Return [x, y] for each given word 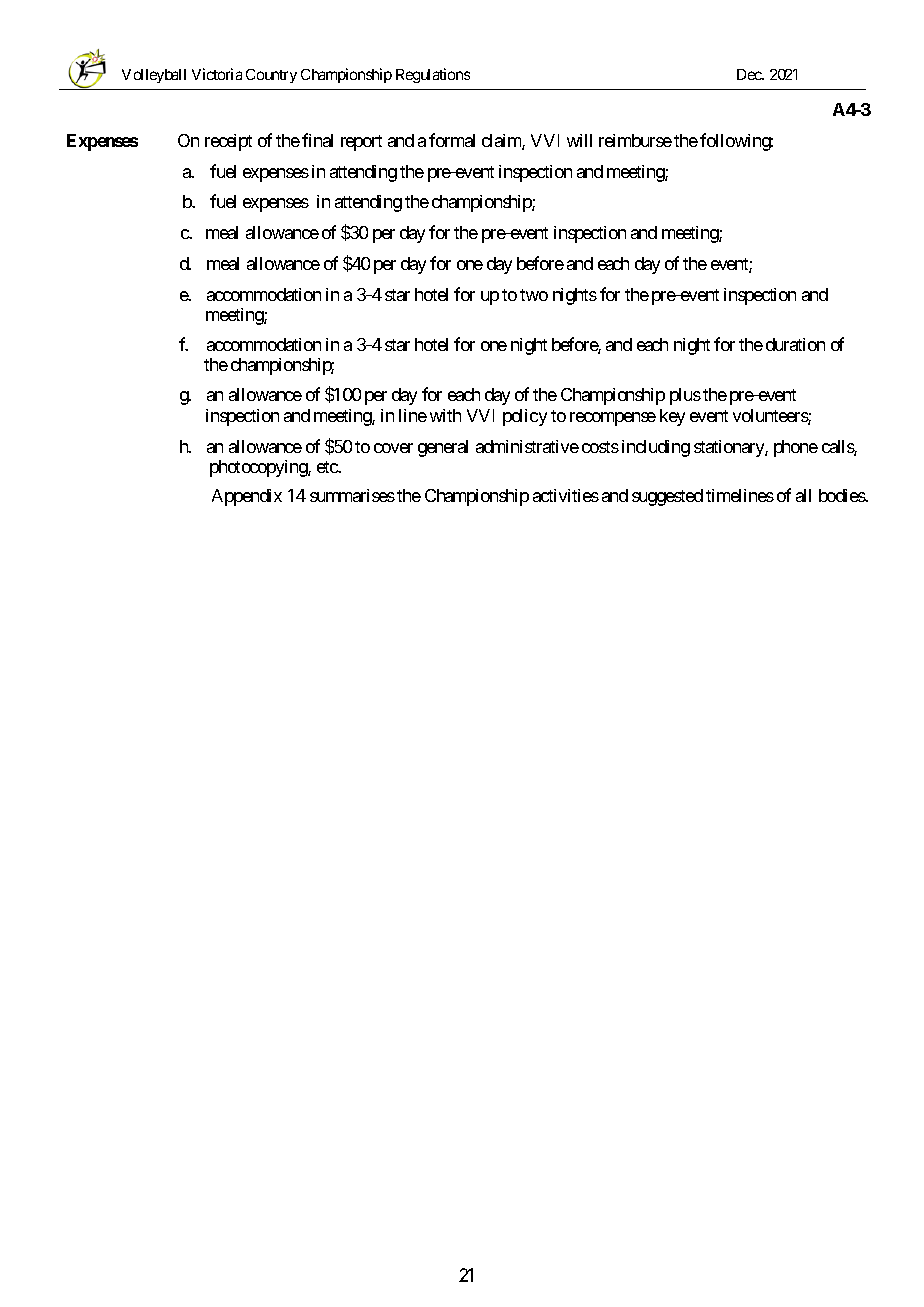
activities [566, 495]
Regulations [433, 75]
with [445, 415]
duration [795, 344]
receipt [228, 142]
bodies [842, 495]
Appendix [247, 497]
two [534, 295]
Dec [750, 74]
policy [525, 417]
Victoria [217, 74]
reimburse [635, 140]
